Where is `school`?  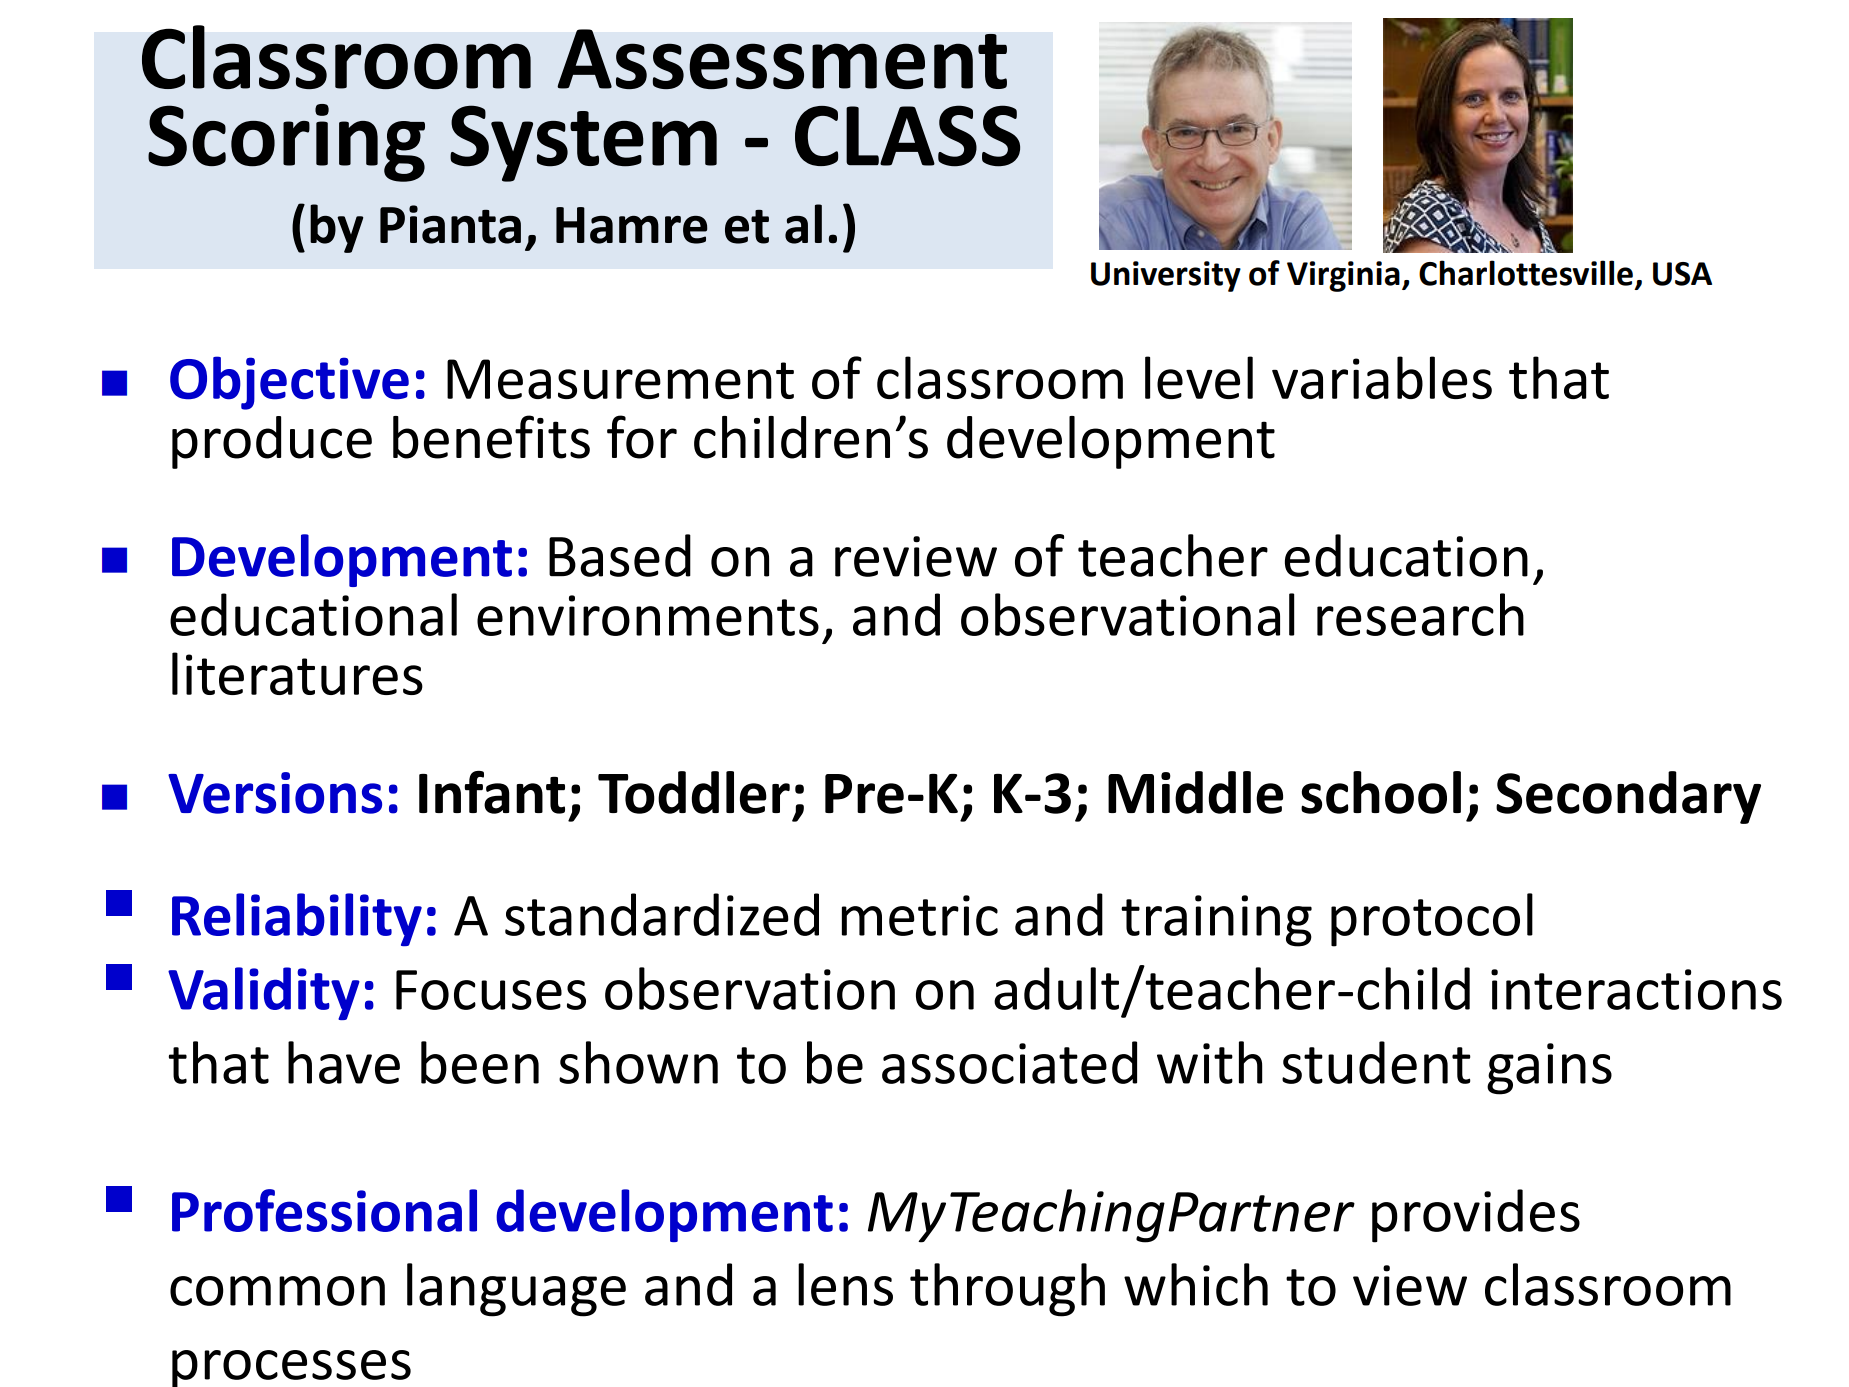
school is located at coordinates (1381, 792).
